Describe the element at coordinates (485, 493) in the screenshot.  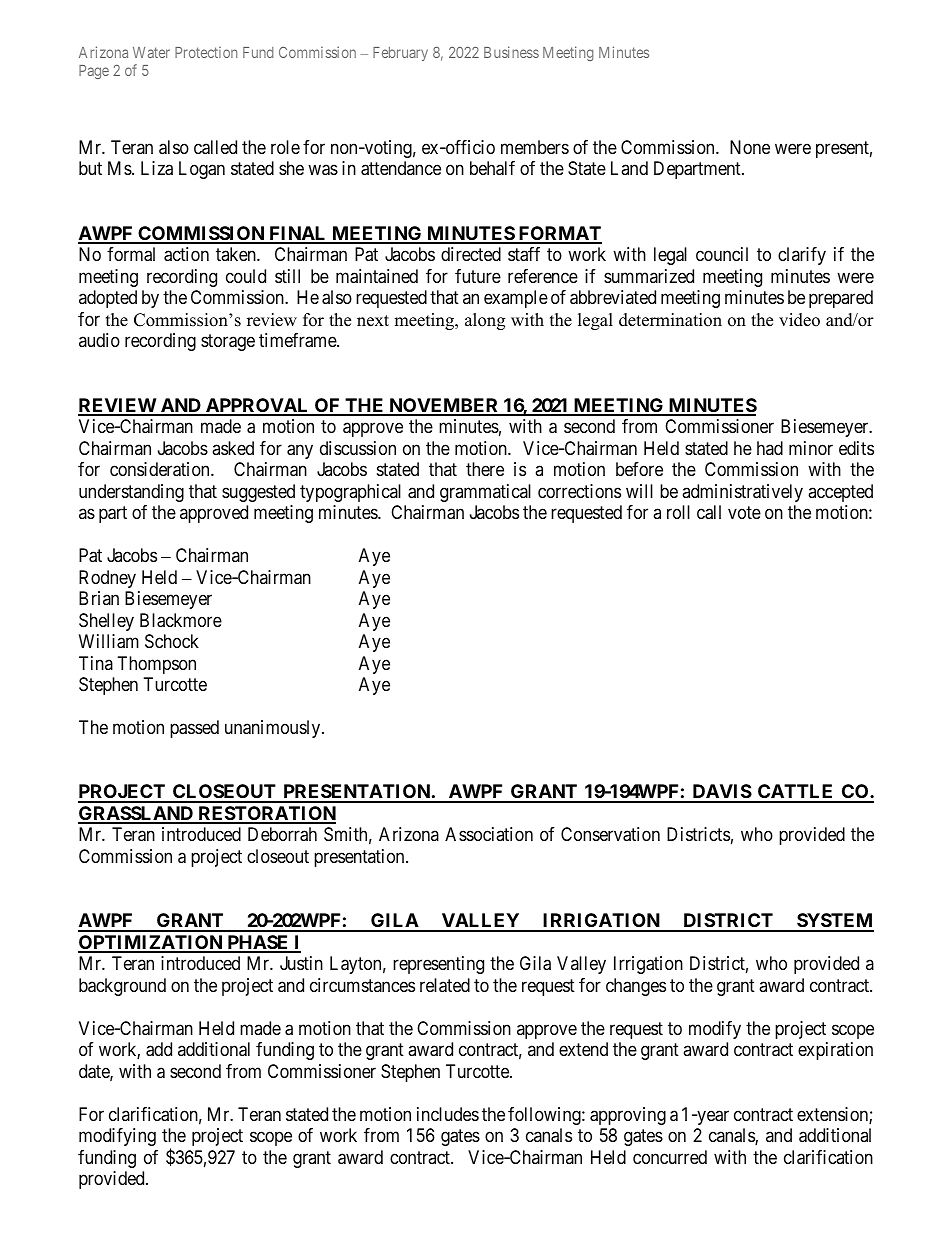
I see `grammatical` at that location.
